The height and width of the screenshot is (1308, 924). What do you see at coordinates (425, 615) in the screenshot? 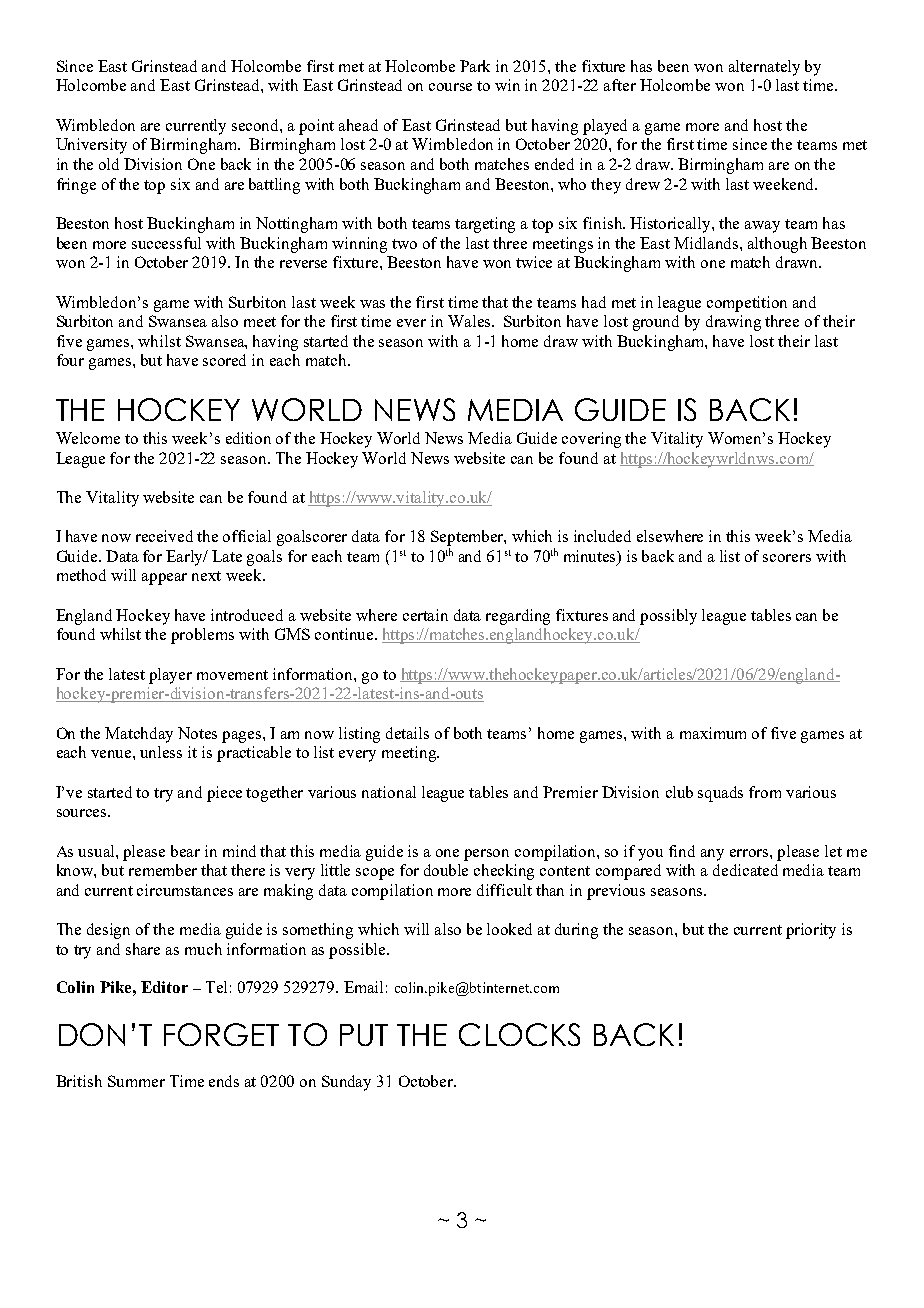
I see `certain` at bounding box center [425, 615].
